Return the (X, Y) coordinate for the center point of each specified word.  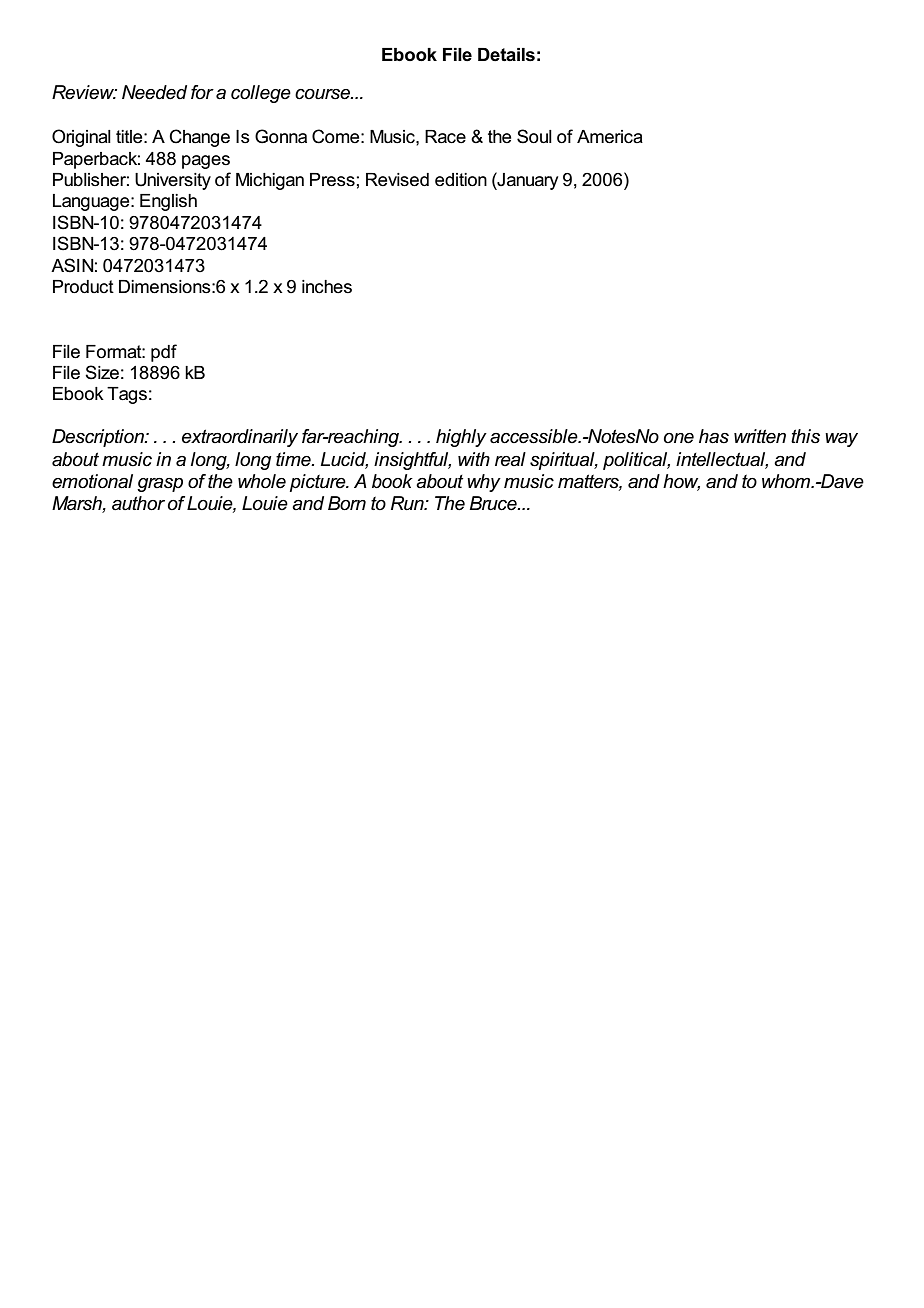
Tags (127, 395)
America (610, 137)
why (484, 483)
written (760, 436)
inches (327, 287)
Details (506, 55)
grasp (160, 485)
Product (83, 287)
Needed (154, 92)
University (173, 181)
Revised (397, 180)
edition (461, 180)
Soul (534, 136)
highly (461, 438)
